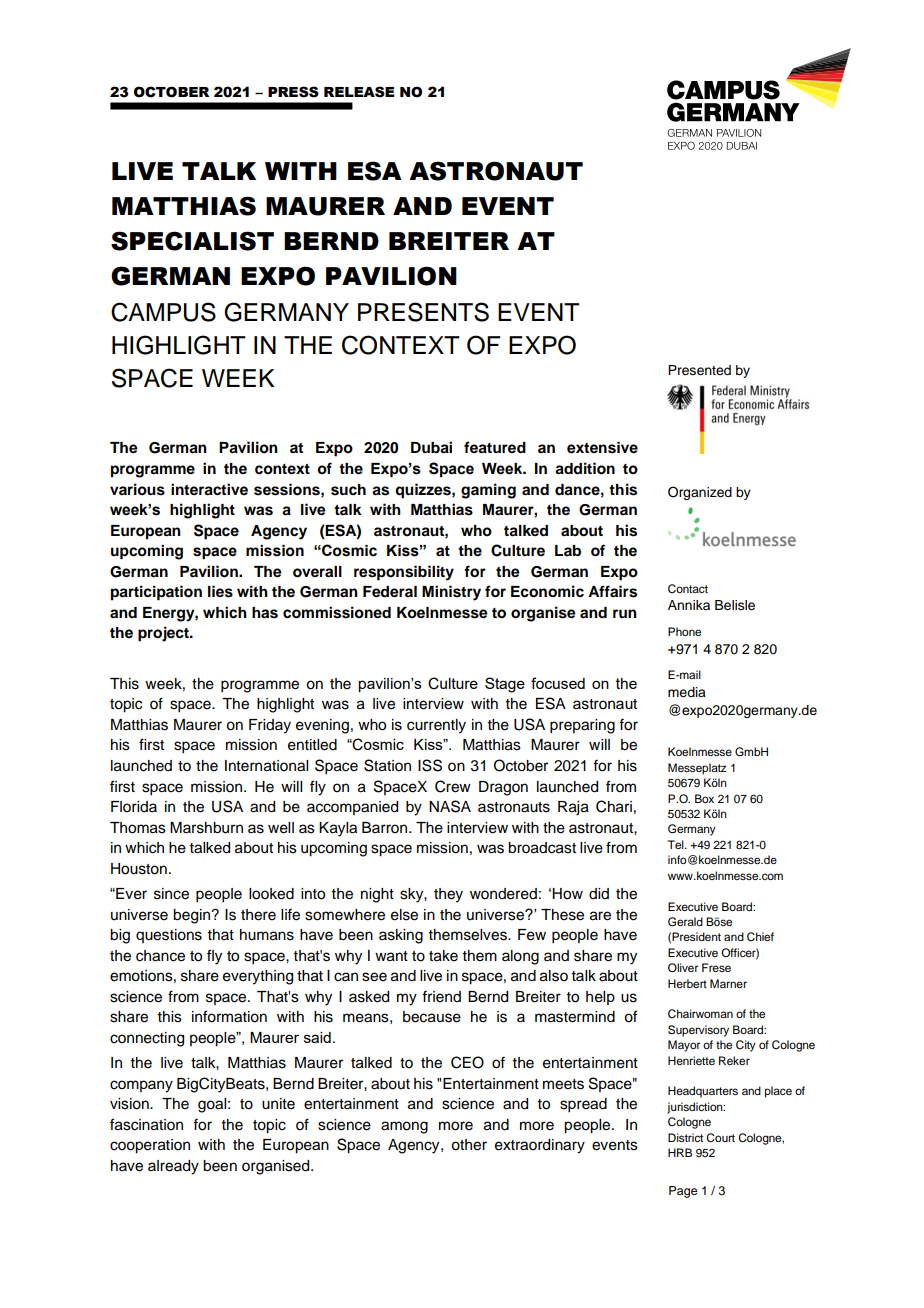 This screenshot has height=1308, width=924. What do you see at coordinates (700, 493) in the screenshot?
I see `Organized` at bounding box center [700, 493].
